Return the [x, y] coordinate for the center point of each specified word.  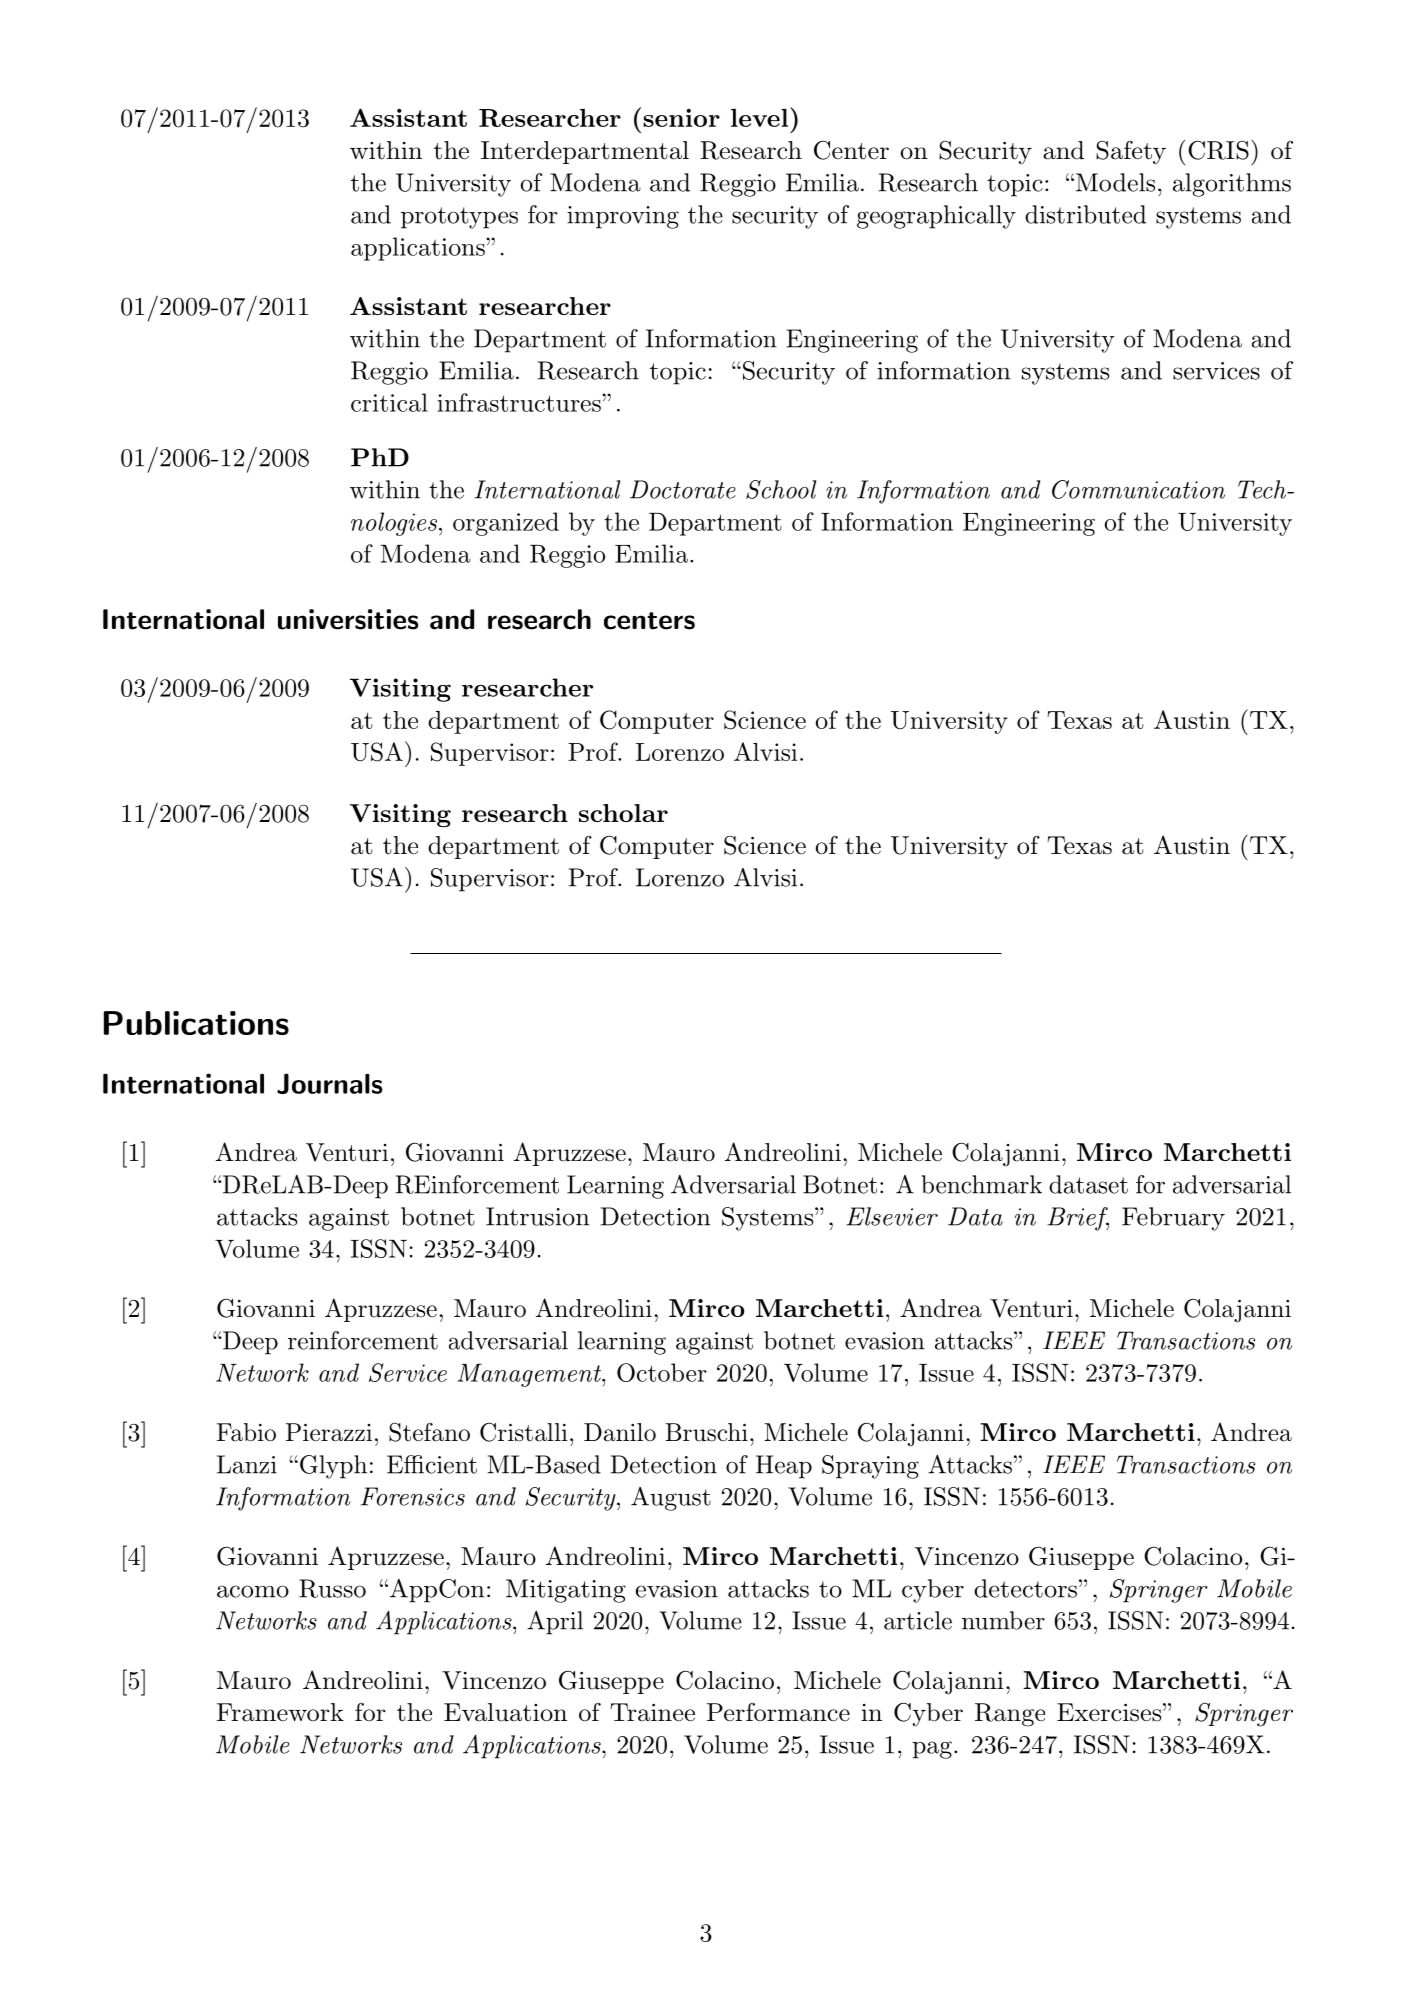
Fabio [246, 1432]
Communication [1138, 489]
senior [681, 118]
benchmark [981, 1184]
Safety [1131, 153]
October [662, 1372]
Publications [196, 1023]
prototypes [459, 218]
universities [348, 619]
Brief [1078, 1219]
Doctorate [683, 489]
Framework [280, 1712]
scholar [623, 813]
